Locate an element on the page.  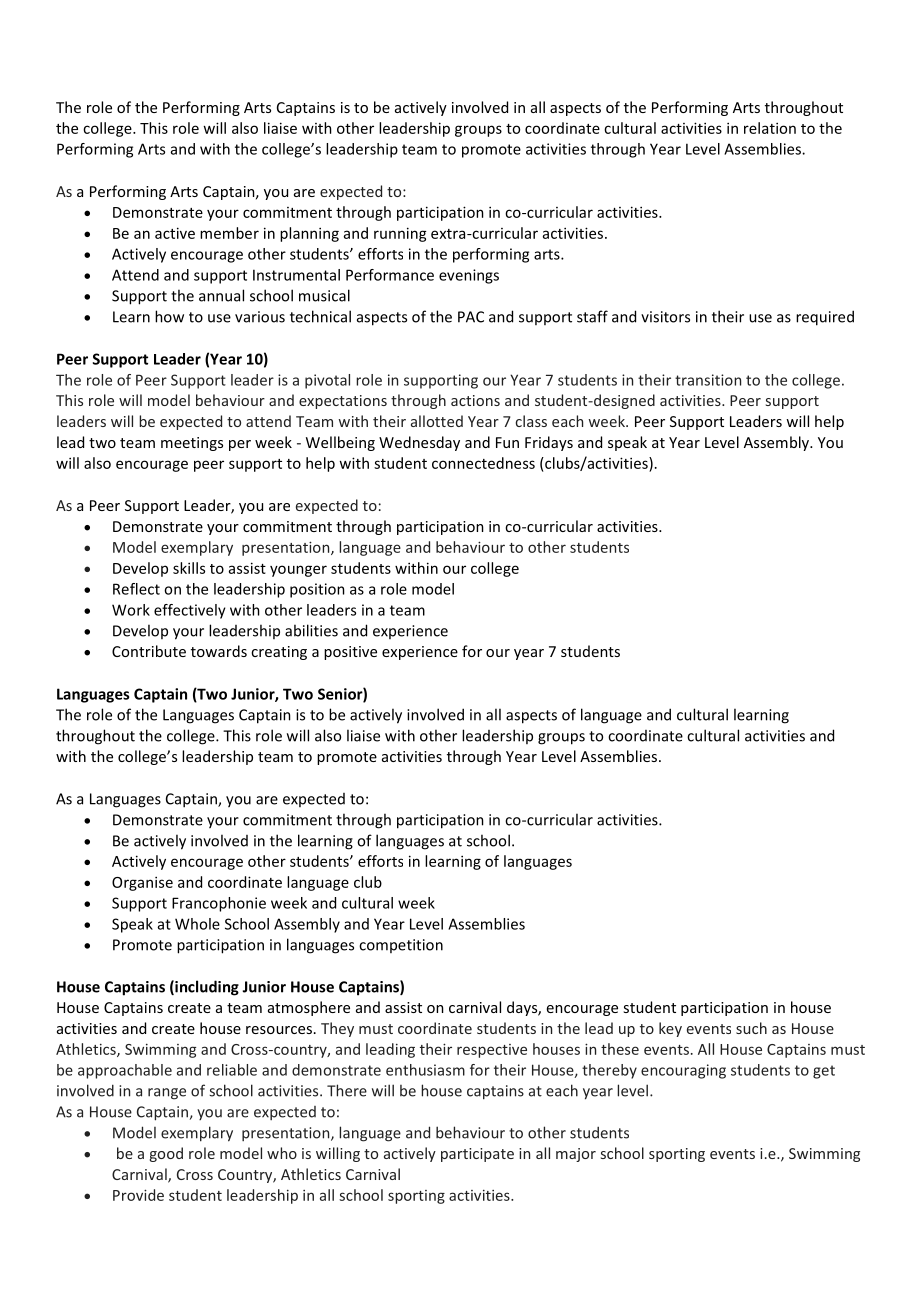
actions is located at coordinates (475, 400).
